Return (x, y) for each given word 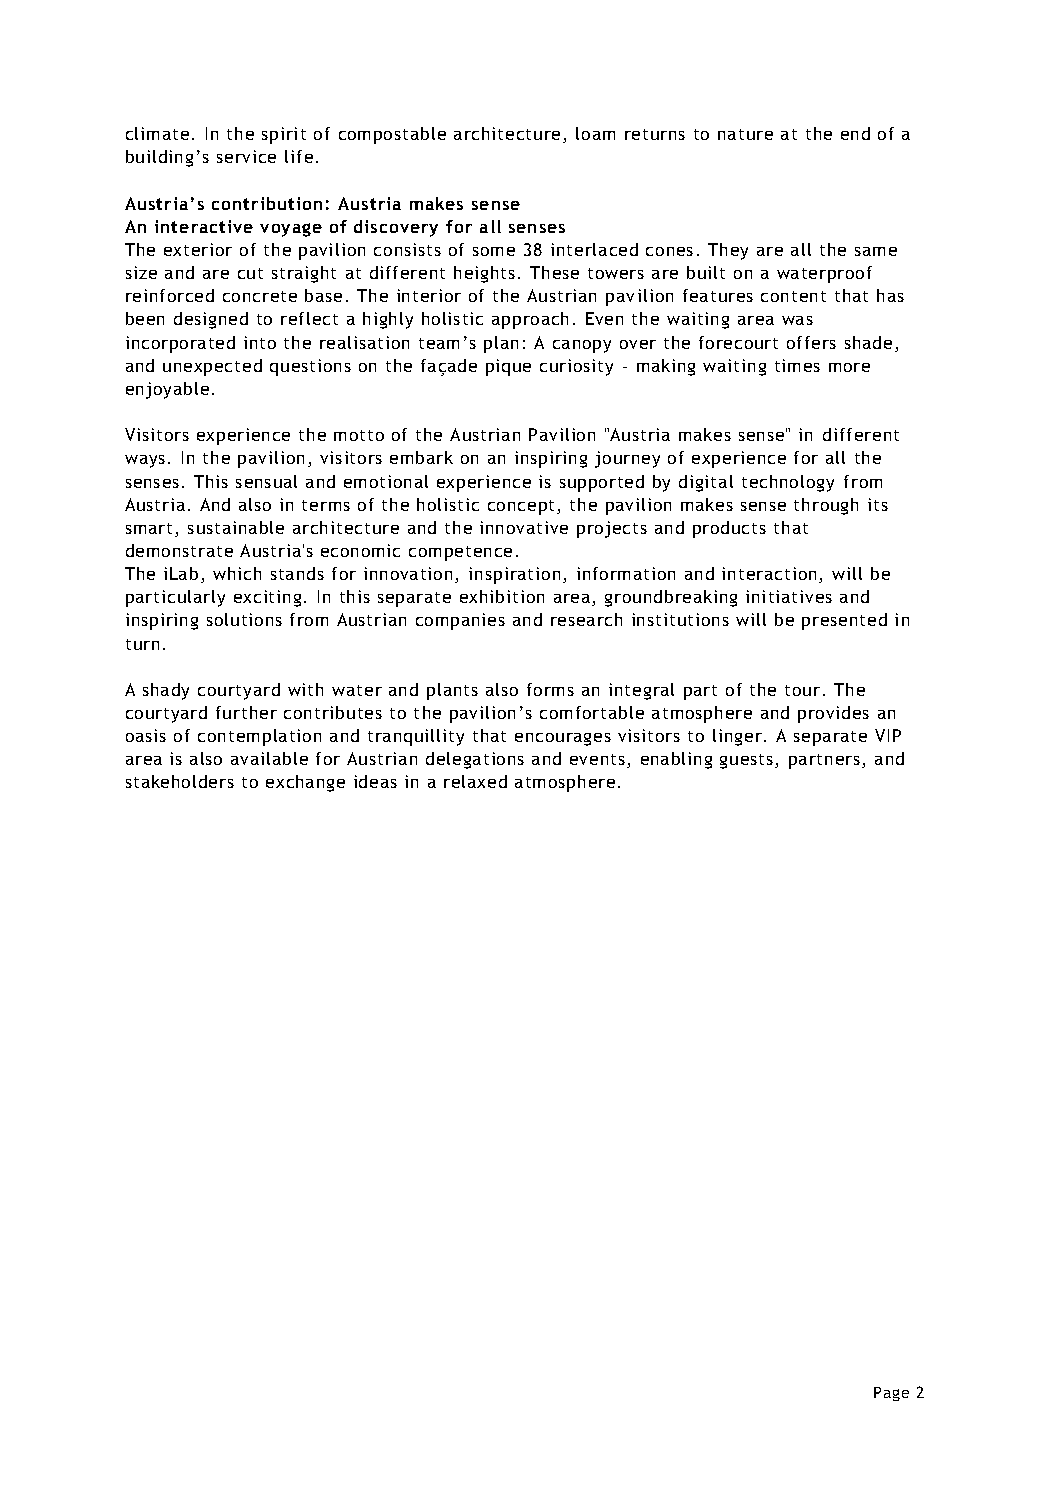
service (246, 156)
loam (595, 133)
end (855, 133)
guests (748, 761)
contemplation (259, 737)
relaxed (475, 781)
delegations (475, 760)
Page (891, 1394)
